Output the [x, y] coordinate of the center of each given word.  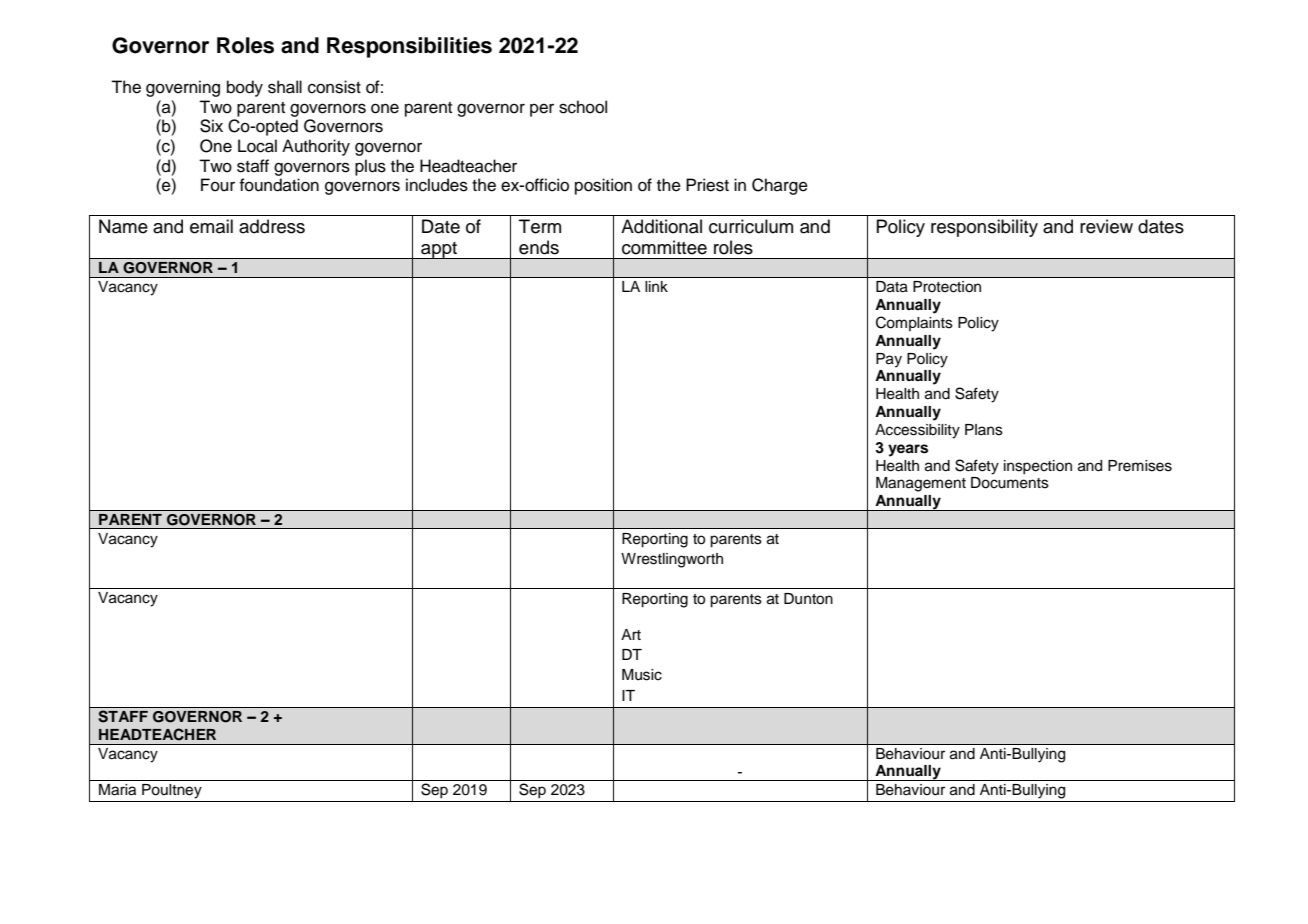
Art [631, 634]
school [583, 107]
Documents [1010, 483]
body [245, 88]
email [211, 226]
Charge [780, 186]
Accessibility [917, 431]
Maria [117, 790]
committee [664, 247]
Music [642, 675]
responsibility [984, 228]
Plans [984, 430]
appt [439, 250]
